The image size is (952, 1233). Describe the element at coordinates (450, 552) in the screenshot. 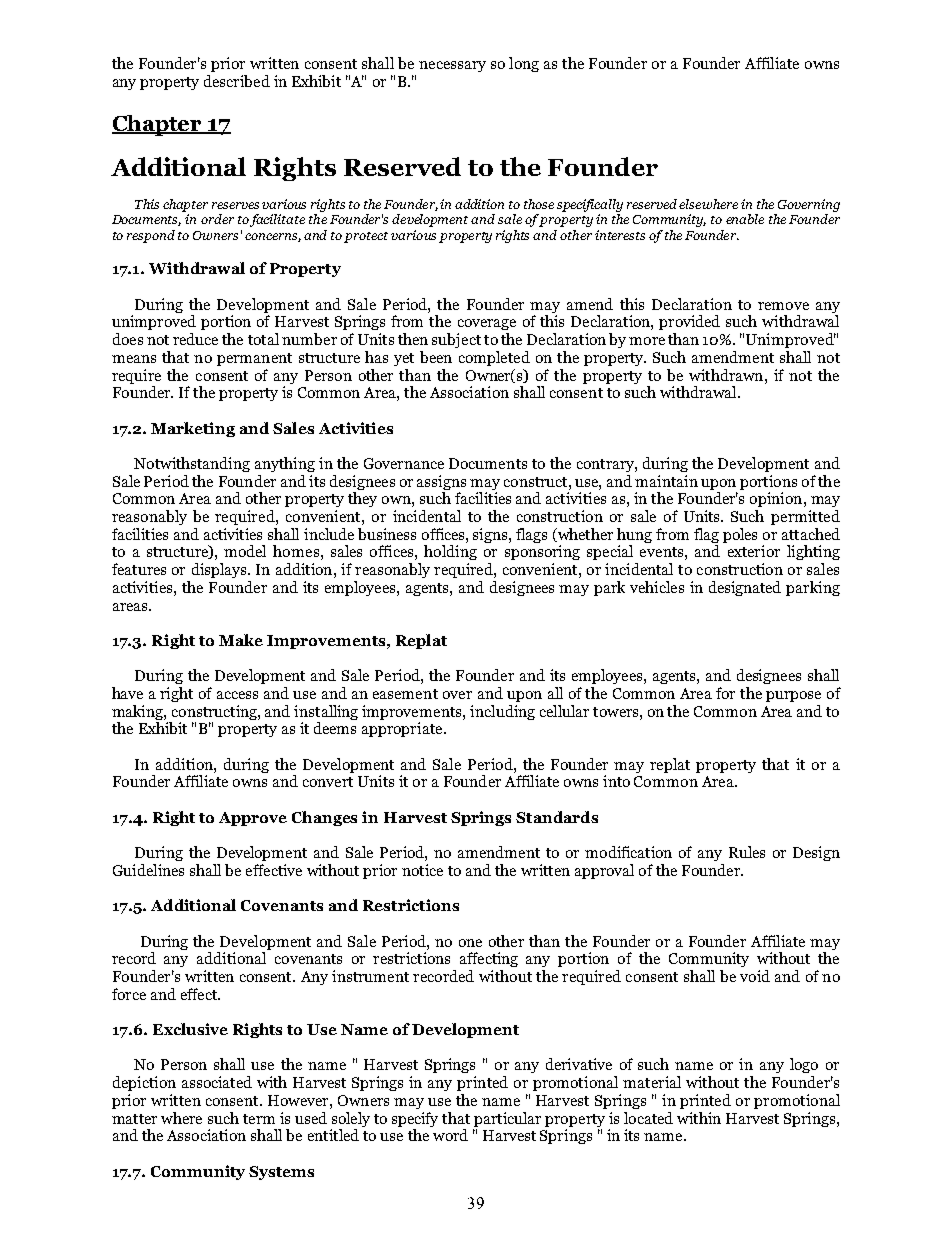

I see `holding` at that location.
